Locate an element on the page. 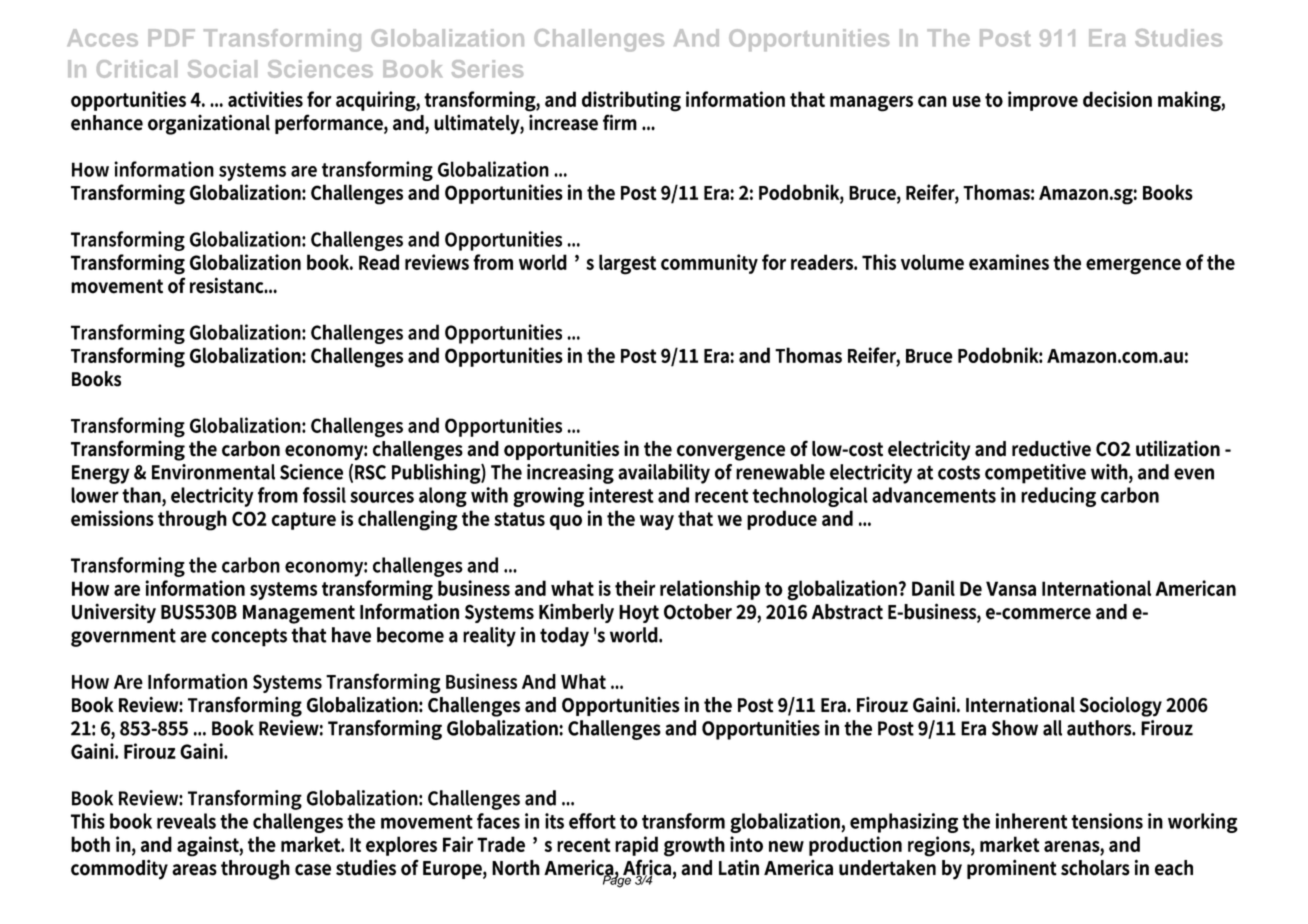 The height and width of the document is (924, 1308). organizational is located at coordinates (209, 124).
